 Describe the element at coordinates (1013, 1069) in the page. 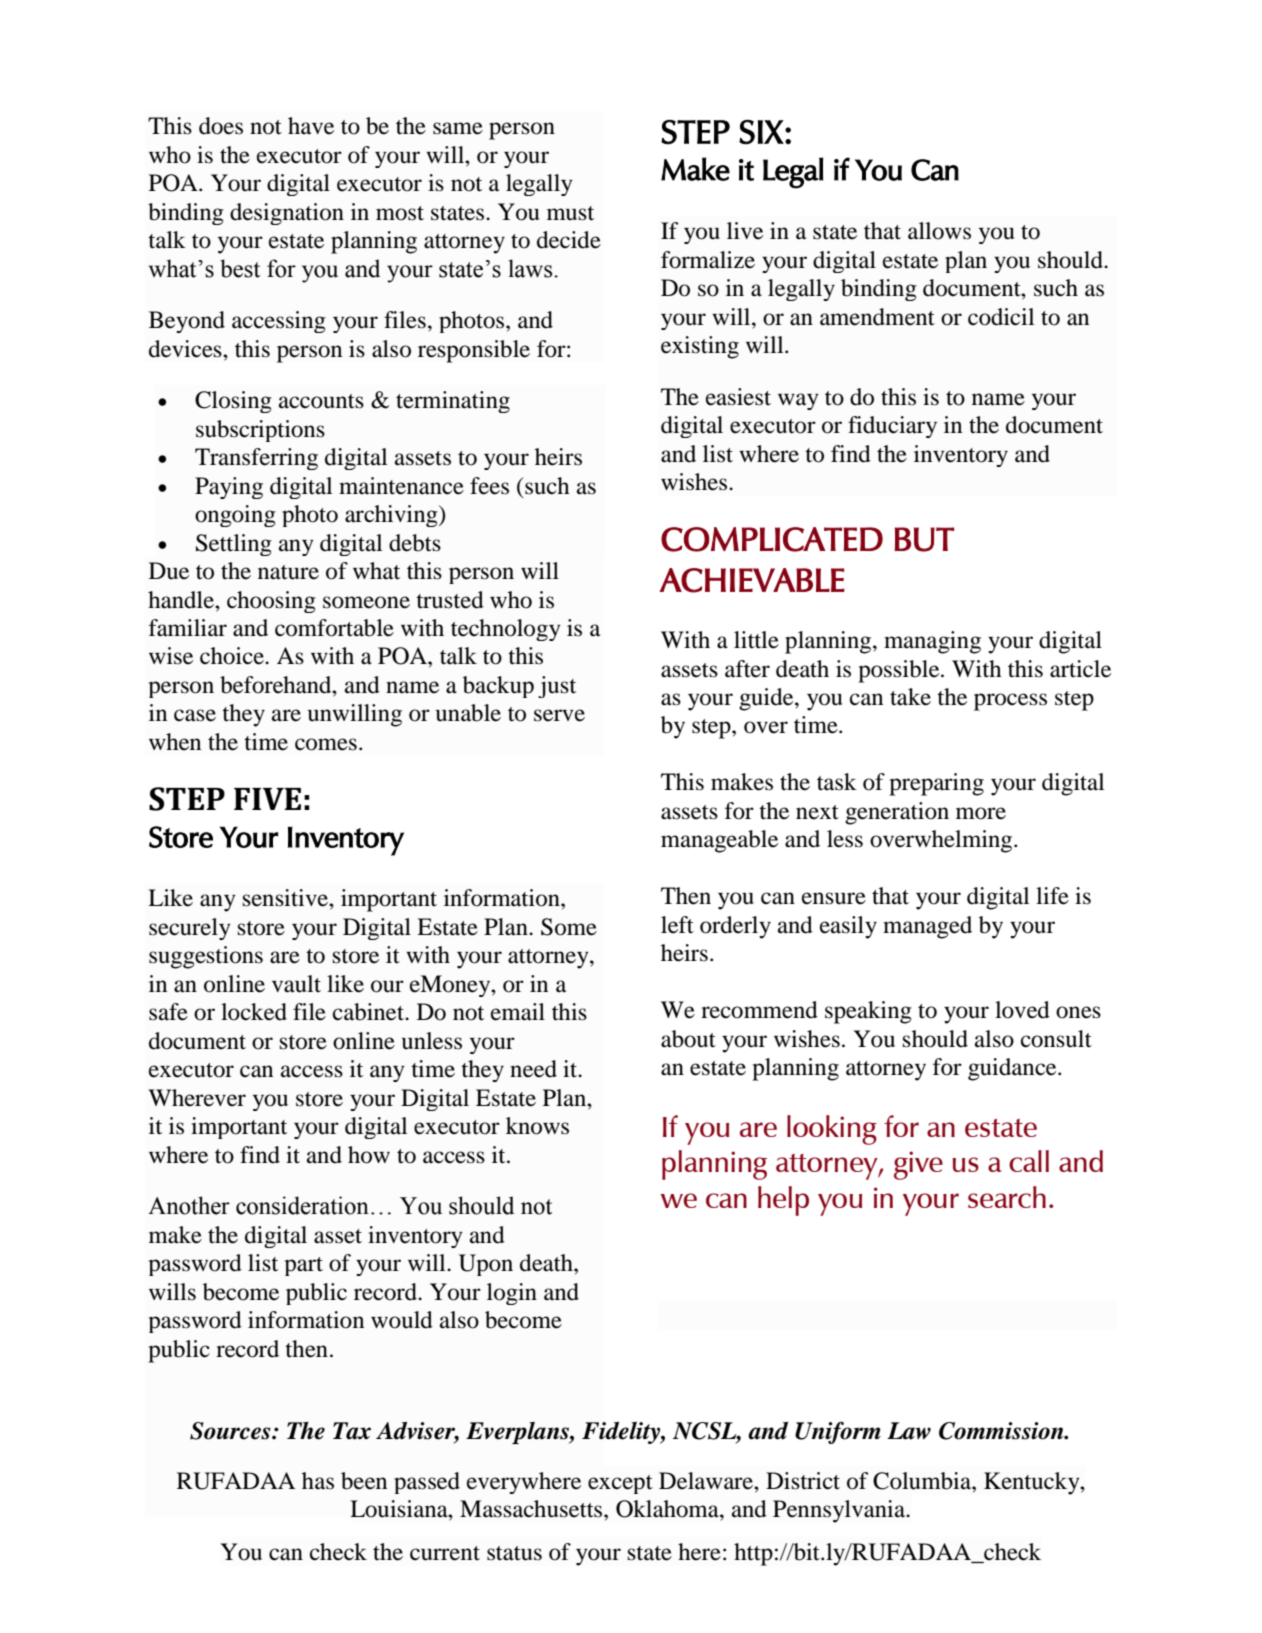

I see `guidance` at that location.
